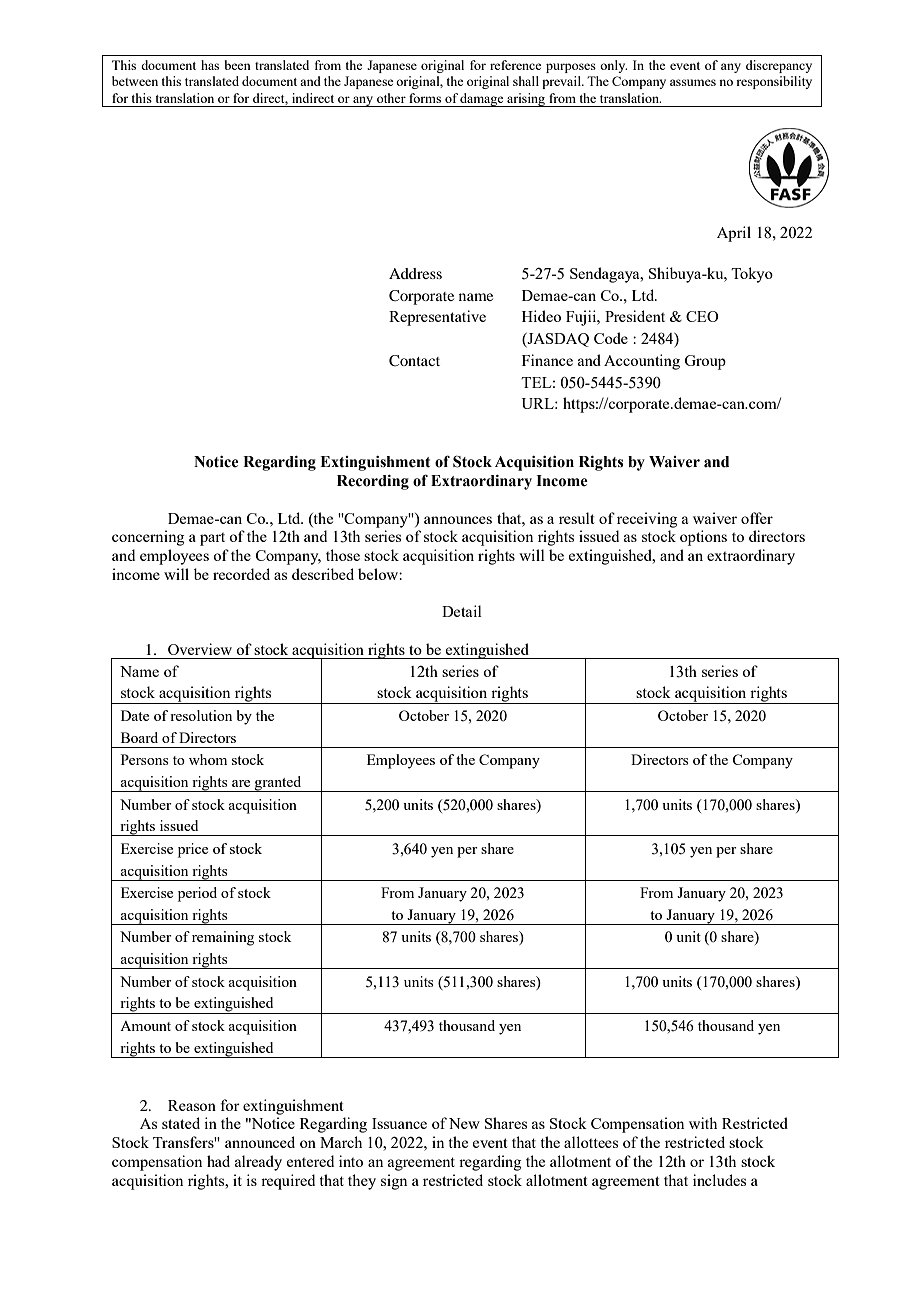 The width and height of the screenshot is (924, 1308). Describe the element at coordinates (200, 649) in the screenshot. I see `Overview` at that location.
